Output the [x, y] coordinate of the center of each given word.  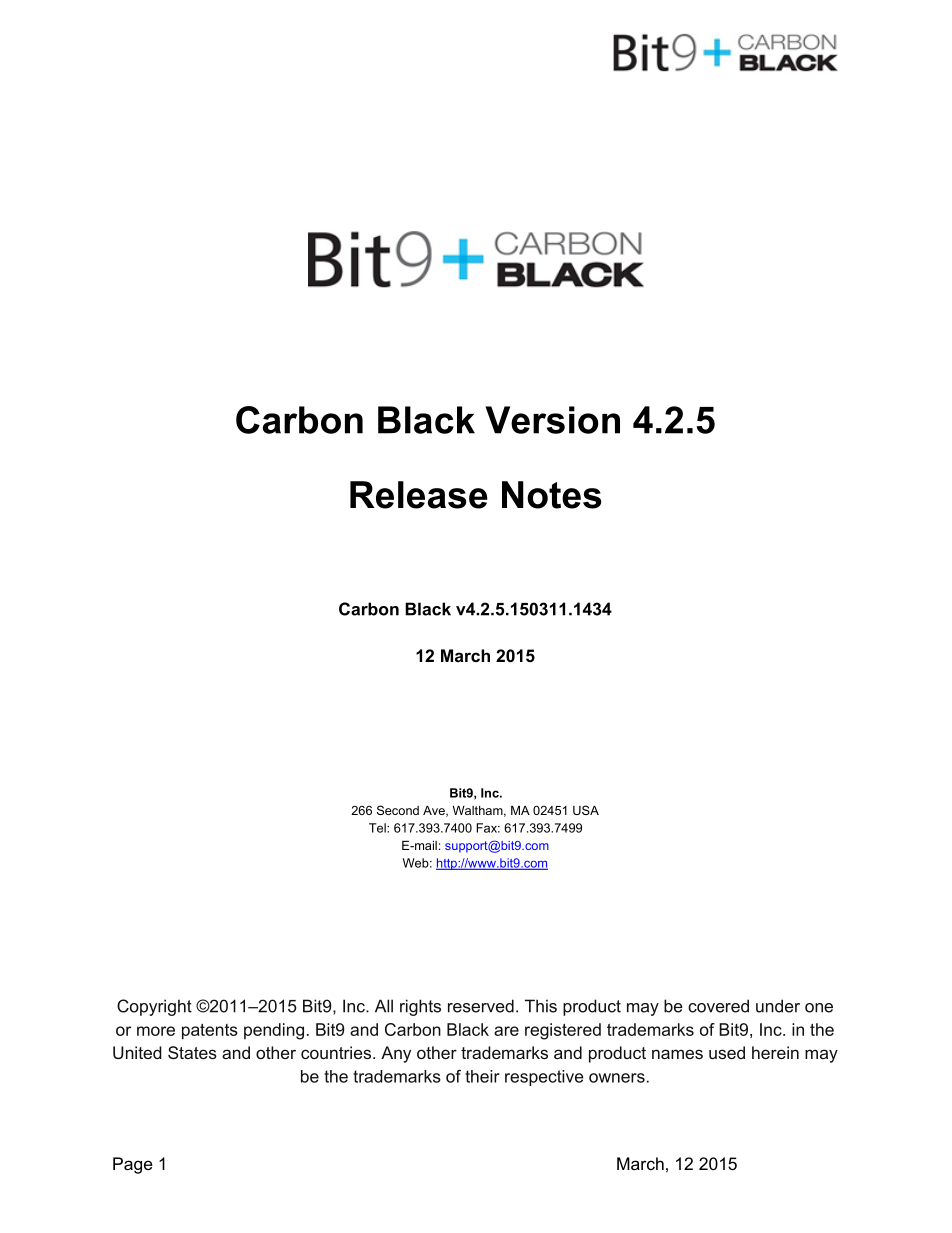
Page [133, 1165]
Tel [378, 828]
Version [552, 420]
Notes [551, 495]
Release [419, 495]
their [482, 1076]
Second [398, 810]
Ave [435, 811]
